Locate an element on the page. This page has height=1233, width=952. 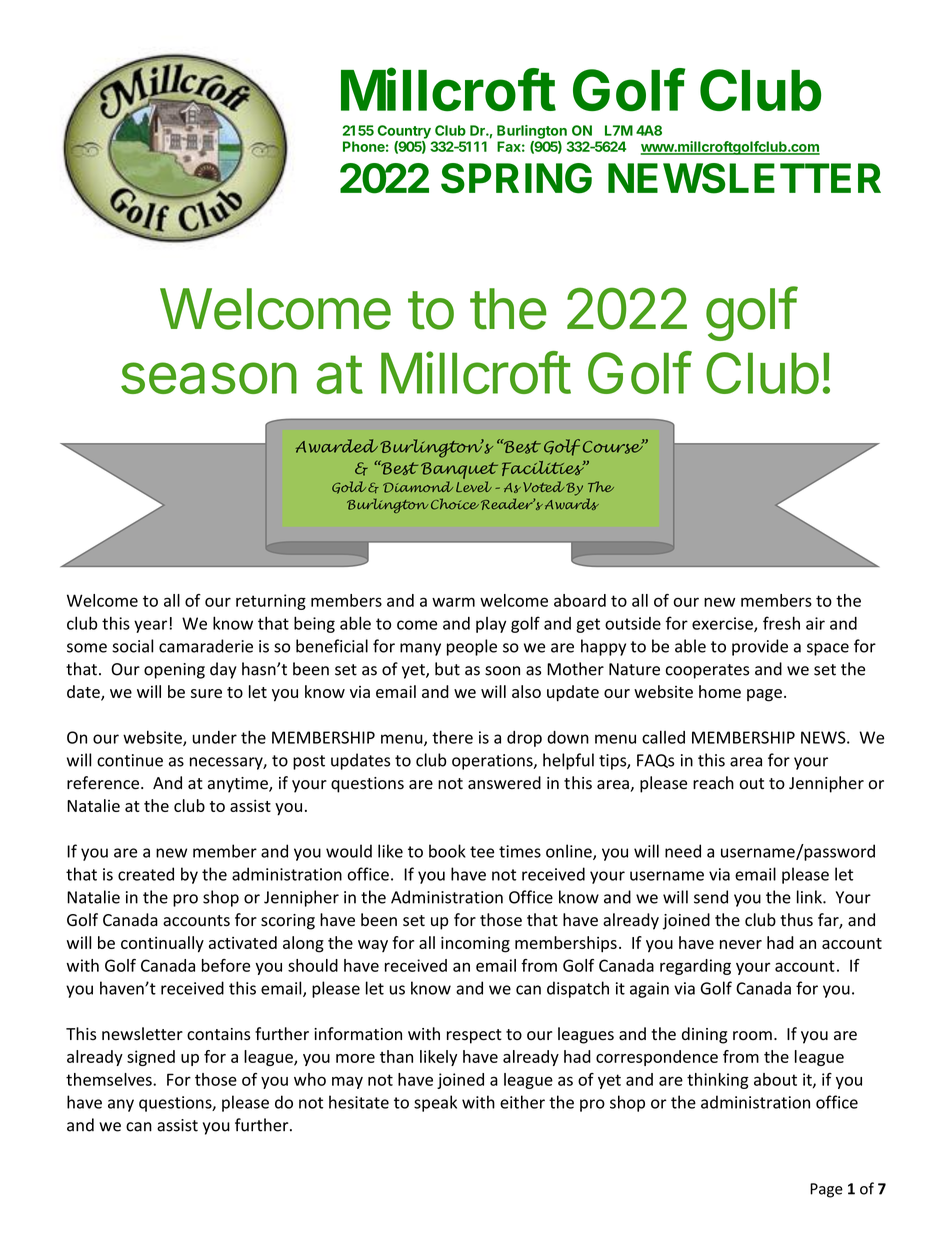
exercise is located at coordinates (723, 624).
